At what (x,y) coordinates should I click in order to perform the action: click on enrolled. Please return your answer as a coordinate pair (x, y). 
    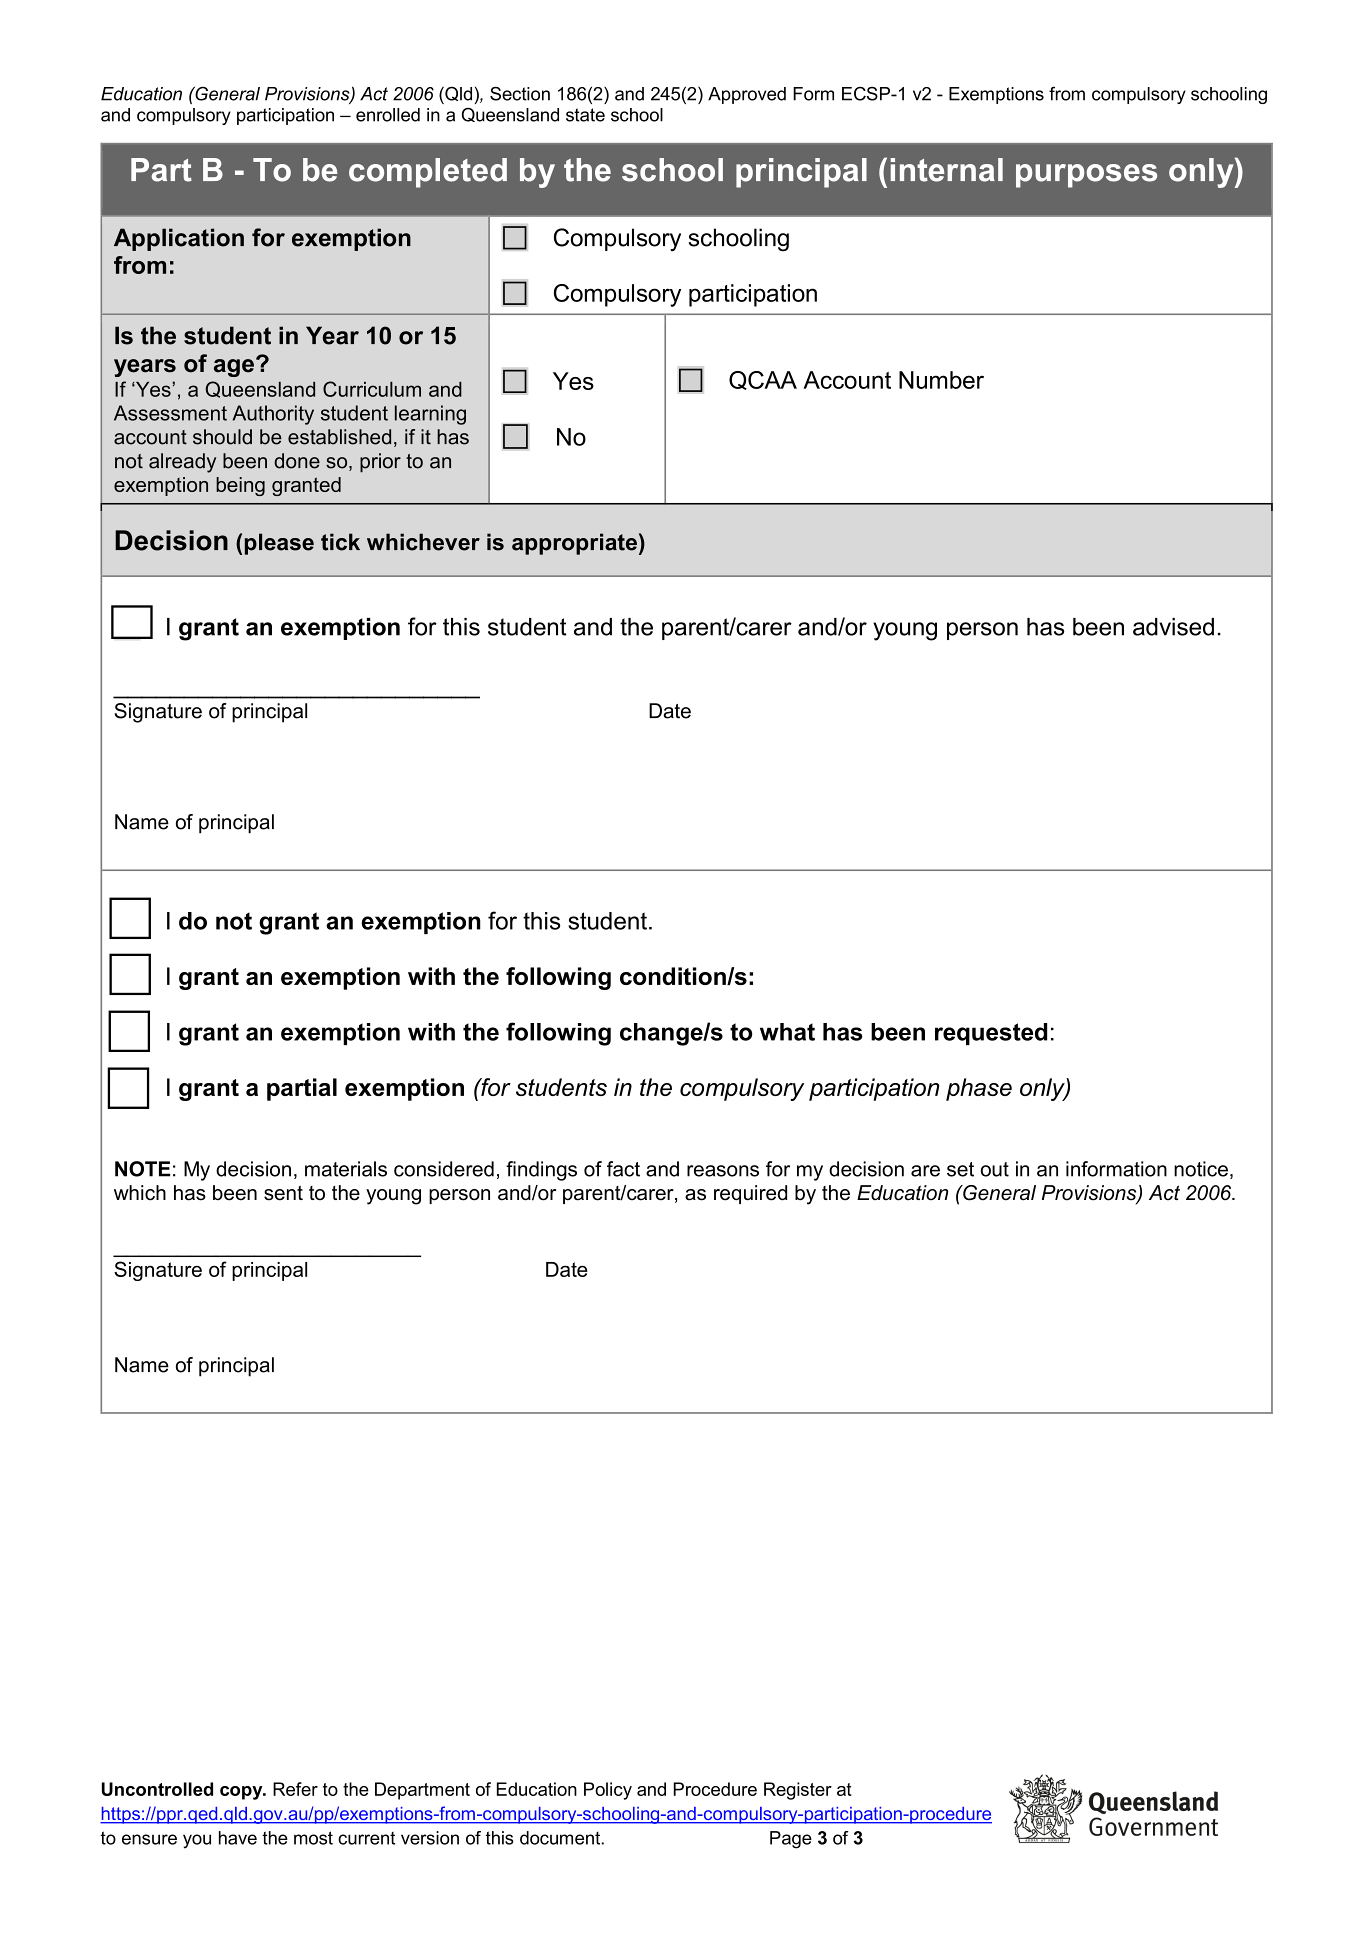
    Looking at the image, I should click on (388, 115).
